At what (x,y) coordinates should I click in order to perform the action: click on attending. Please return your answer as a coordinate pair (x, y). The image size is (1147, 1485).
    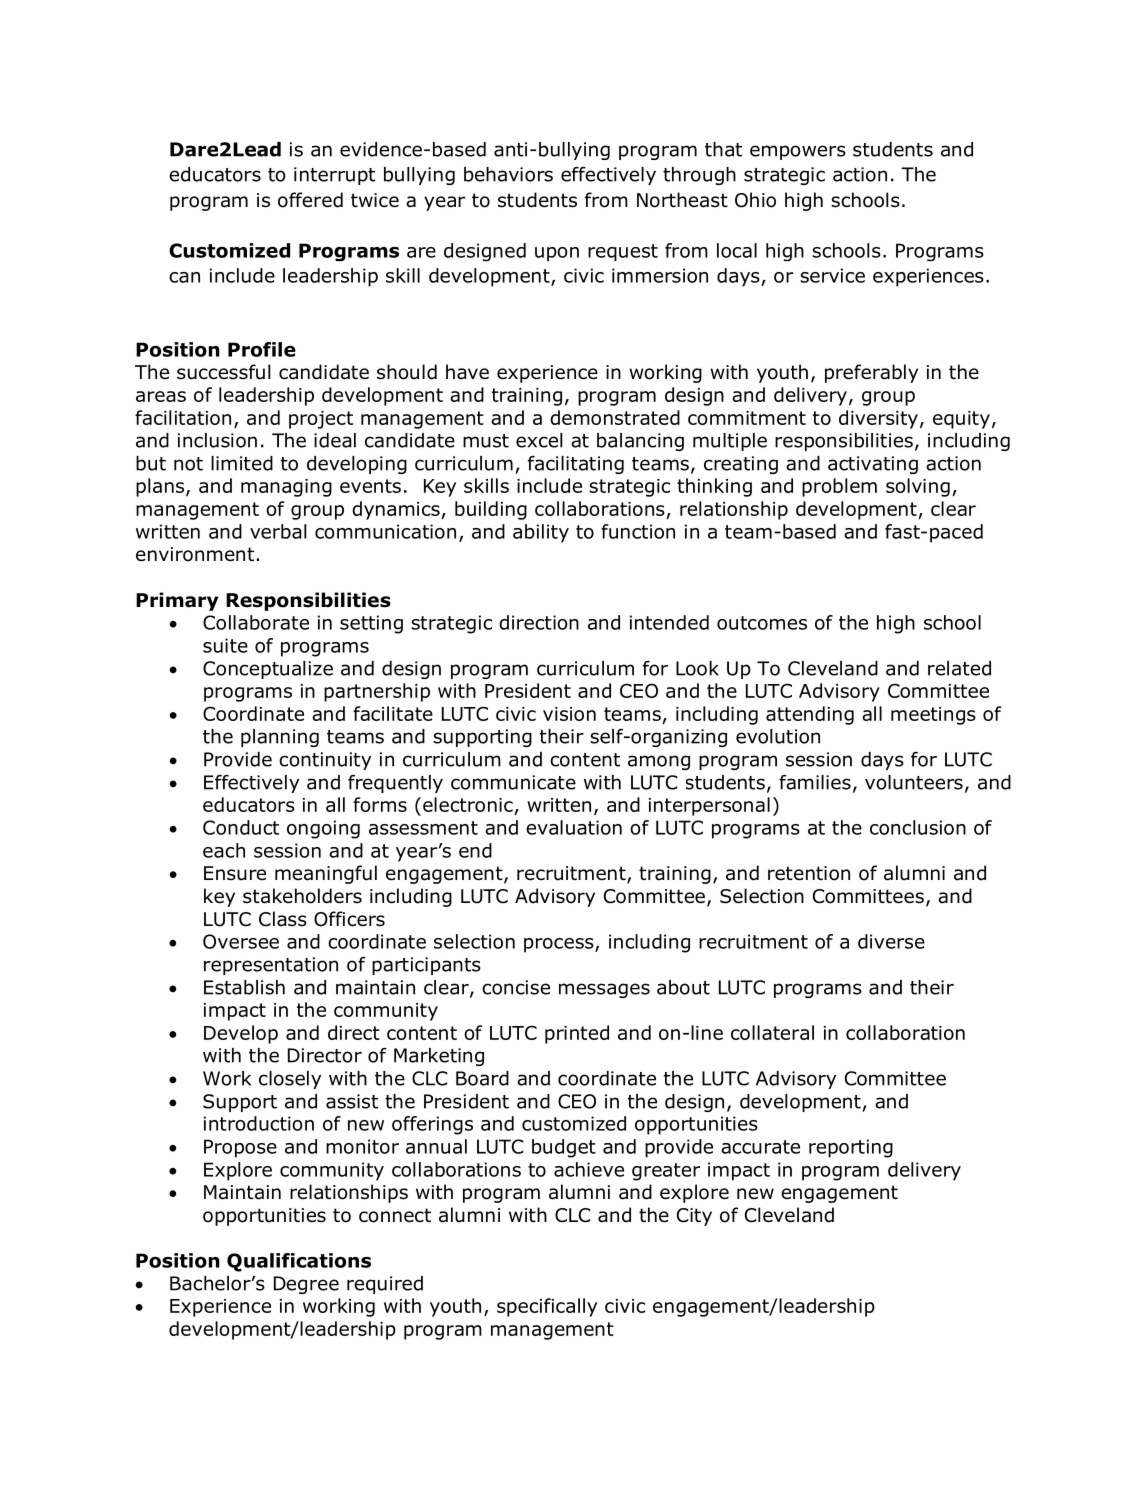
    Looking at the image, I should click on (810, 715).
